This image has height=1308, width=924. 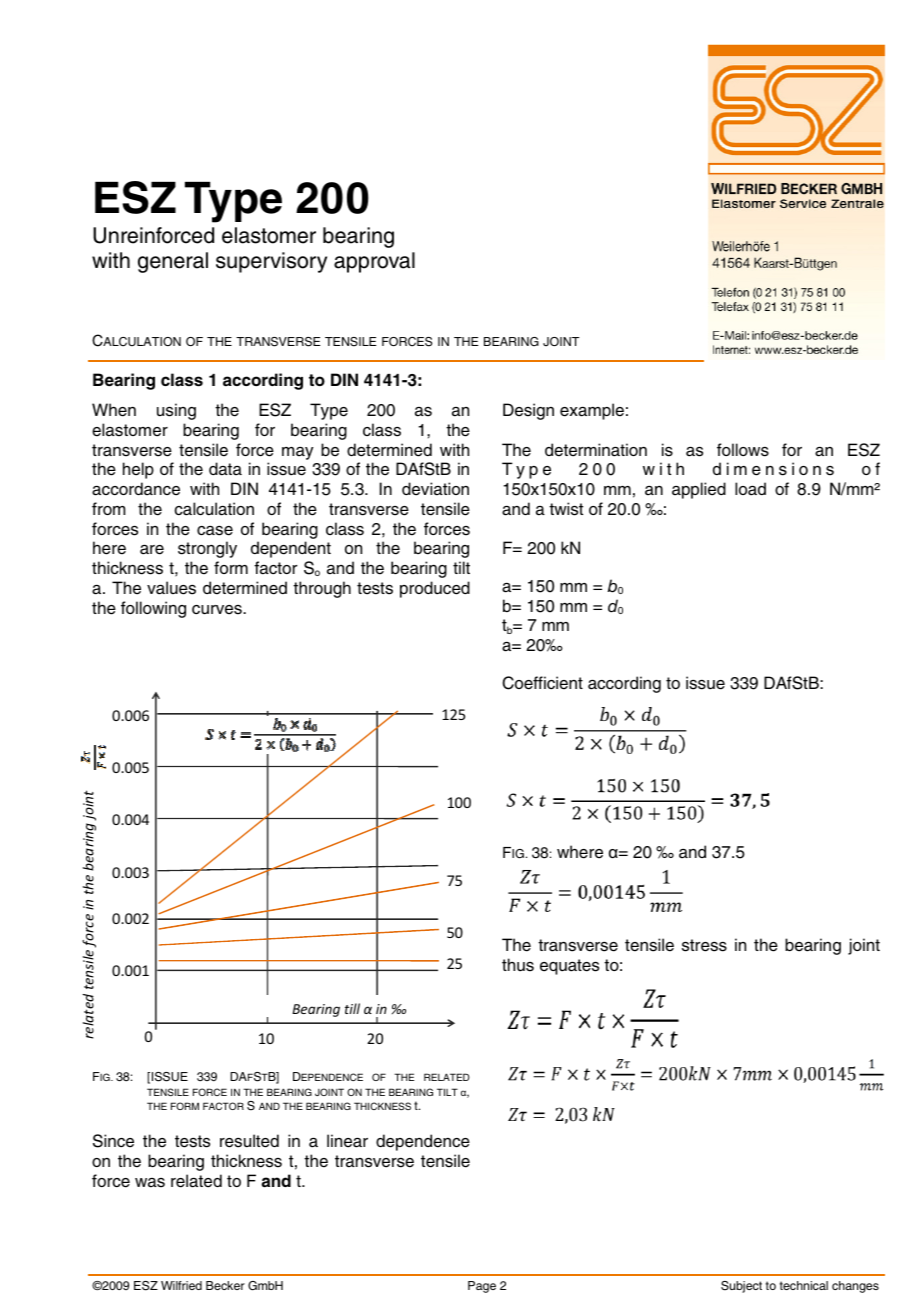 I want to click on produced, so click(x=435, y=589).
